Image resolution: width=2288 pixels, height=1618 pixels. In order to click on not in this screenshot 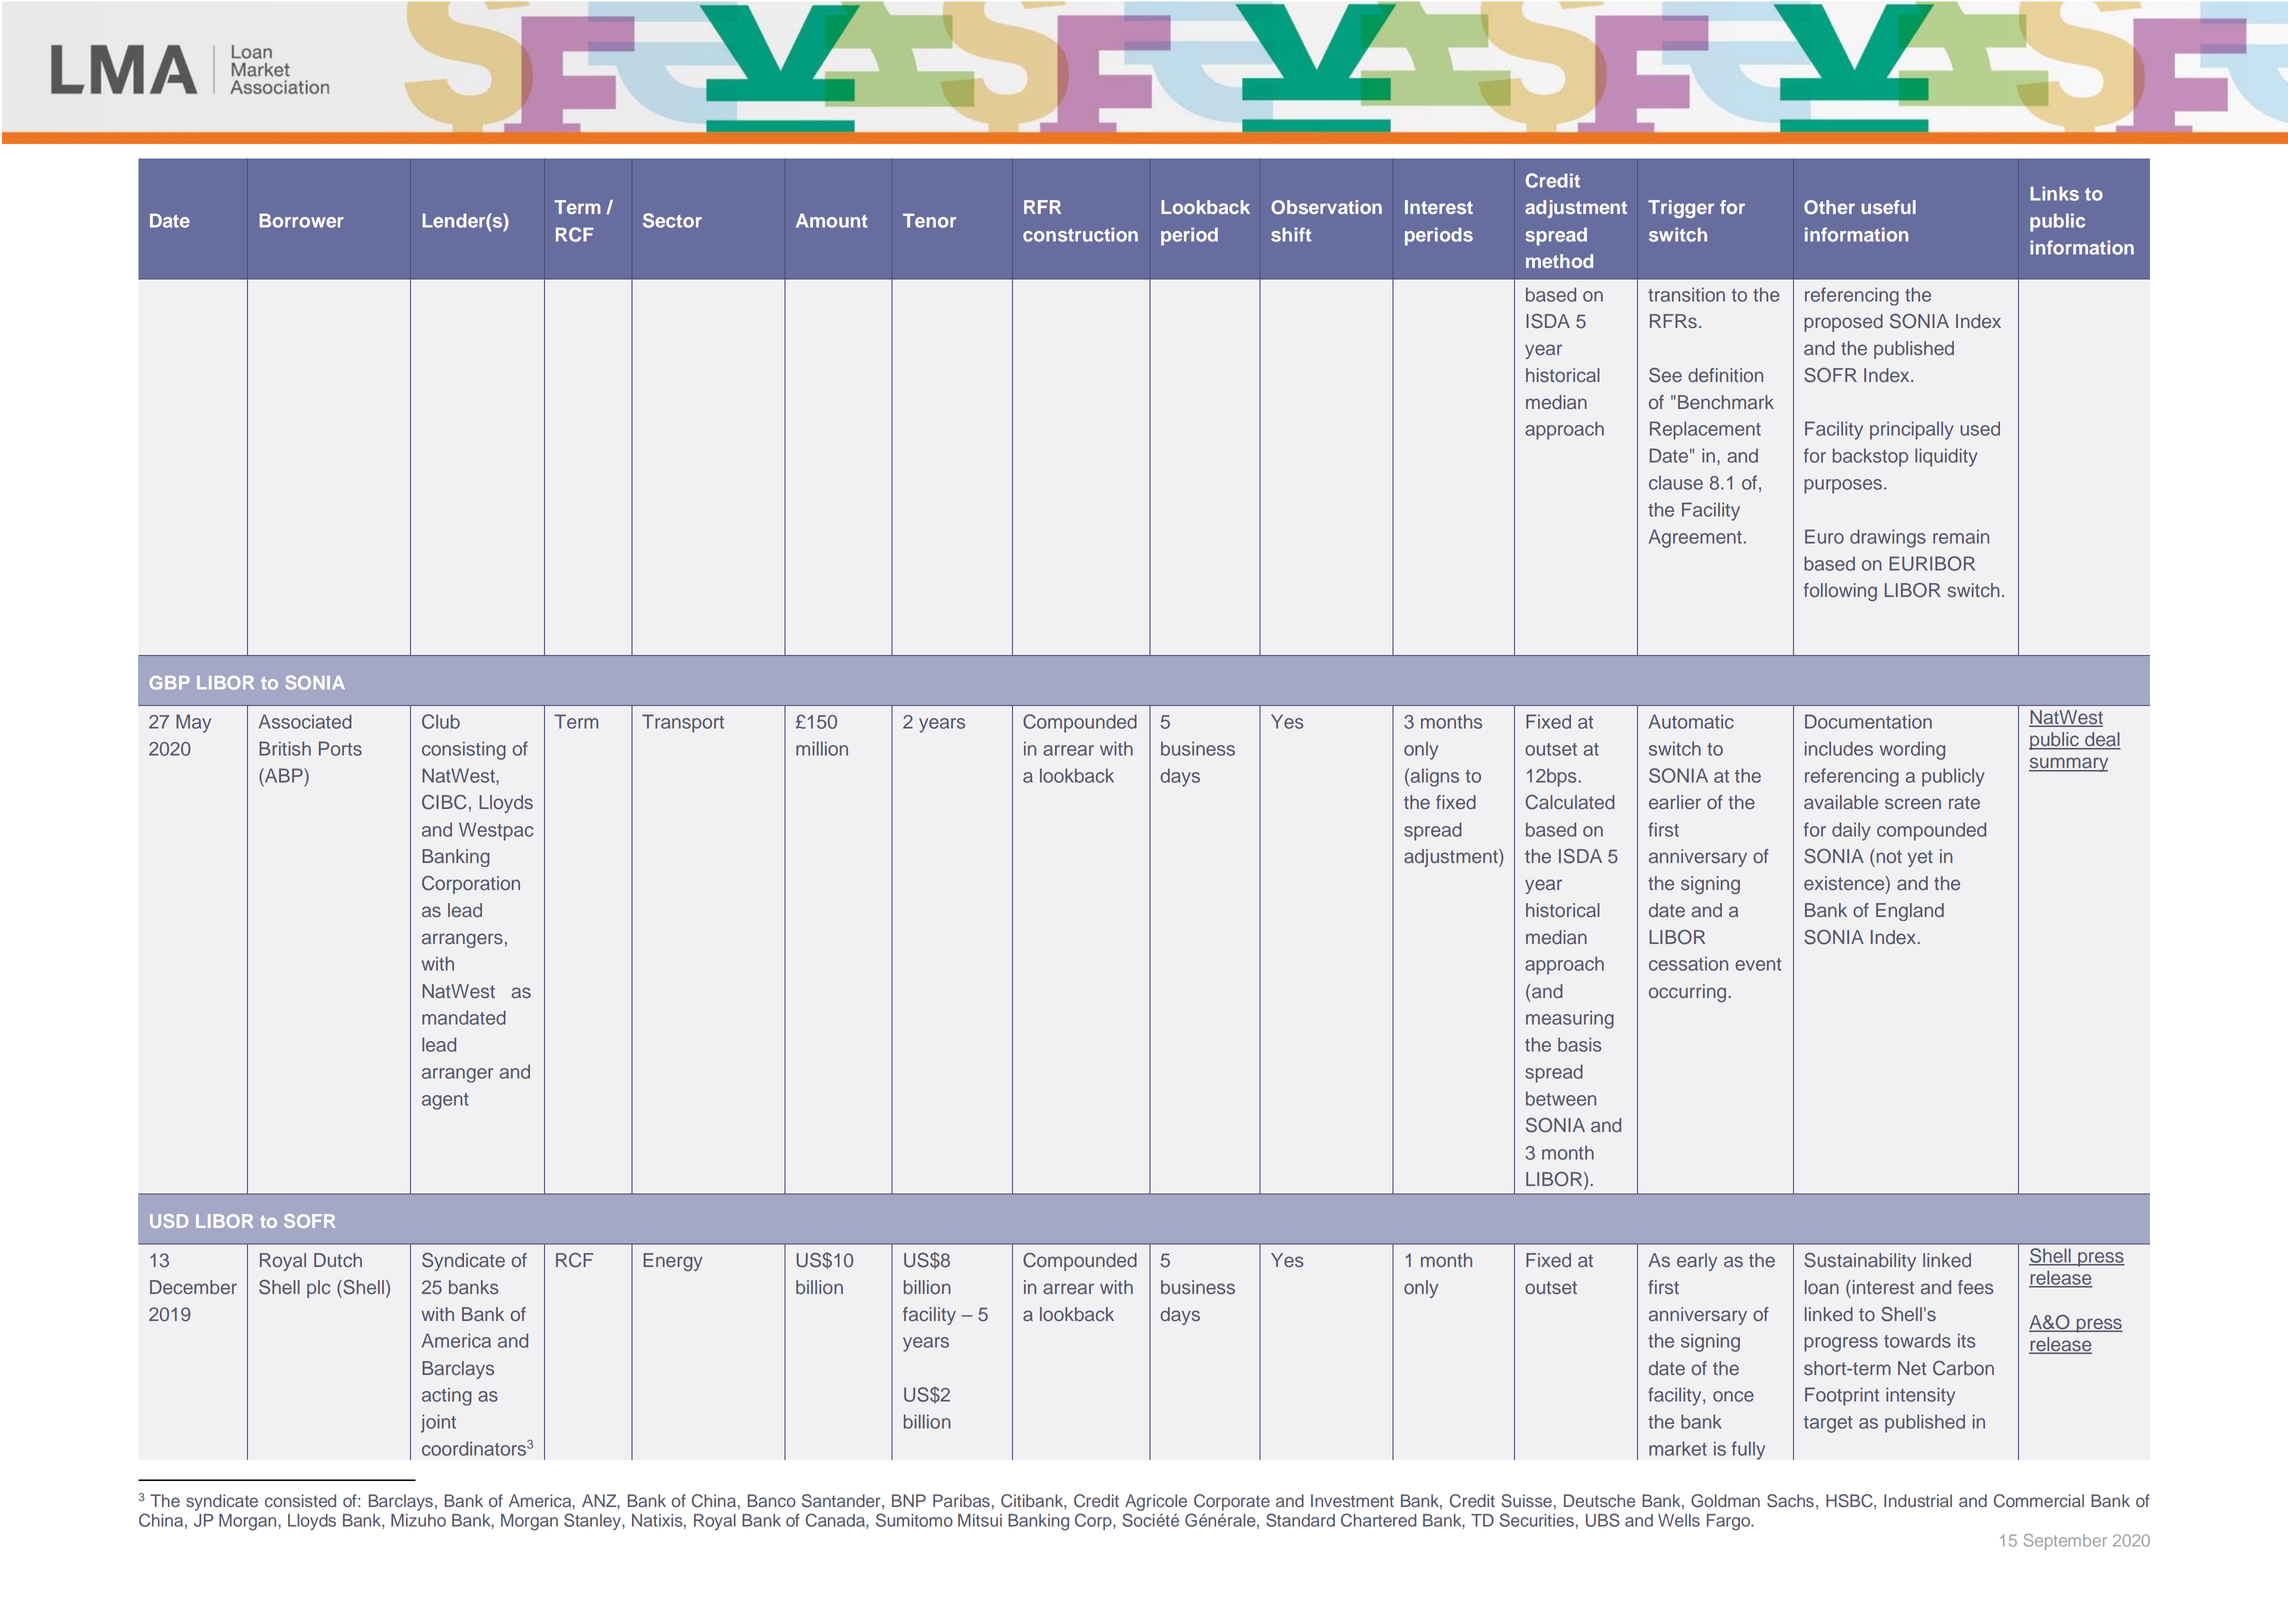, I will do `click(1888, 856)`.
